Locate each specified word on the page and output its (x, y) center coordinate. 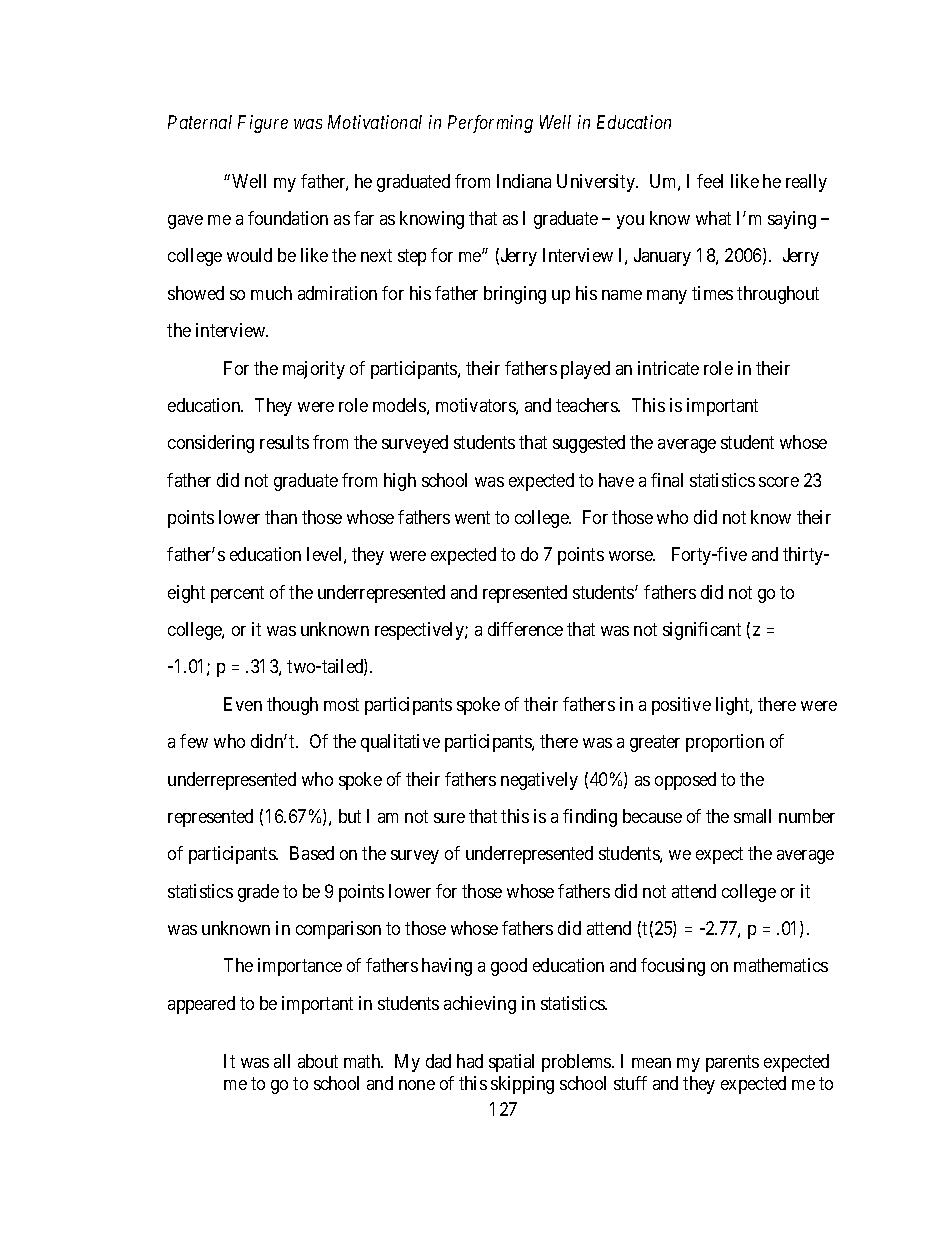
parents (732, 1064)
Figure (263, 124)
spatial (511, 1063)
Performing (490, 124)
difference (525, 629)
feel (710, 181)
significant (702, 631)
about (318, 1061)
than (281, 517)
